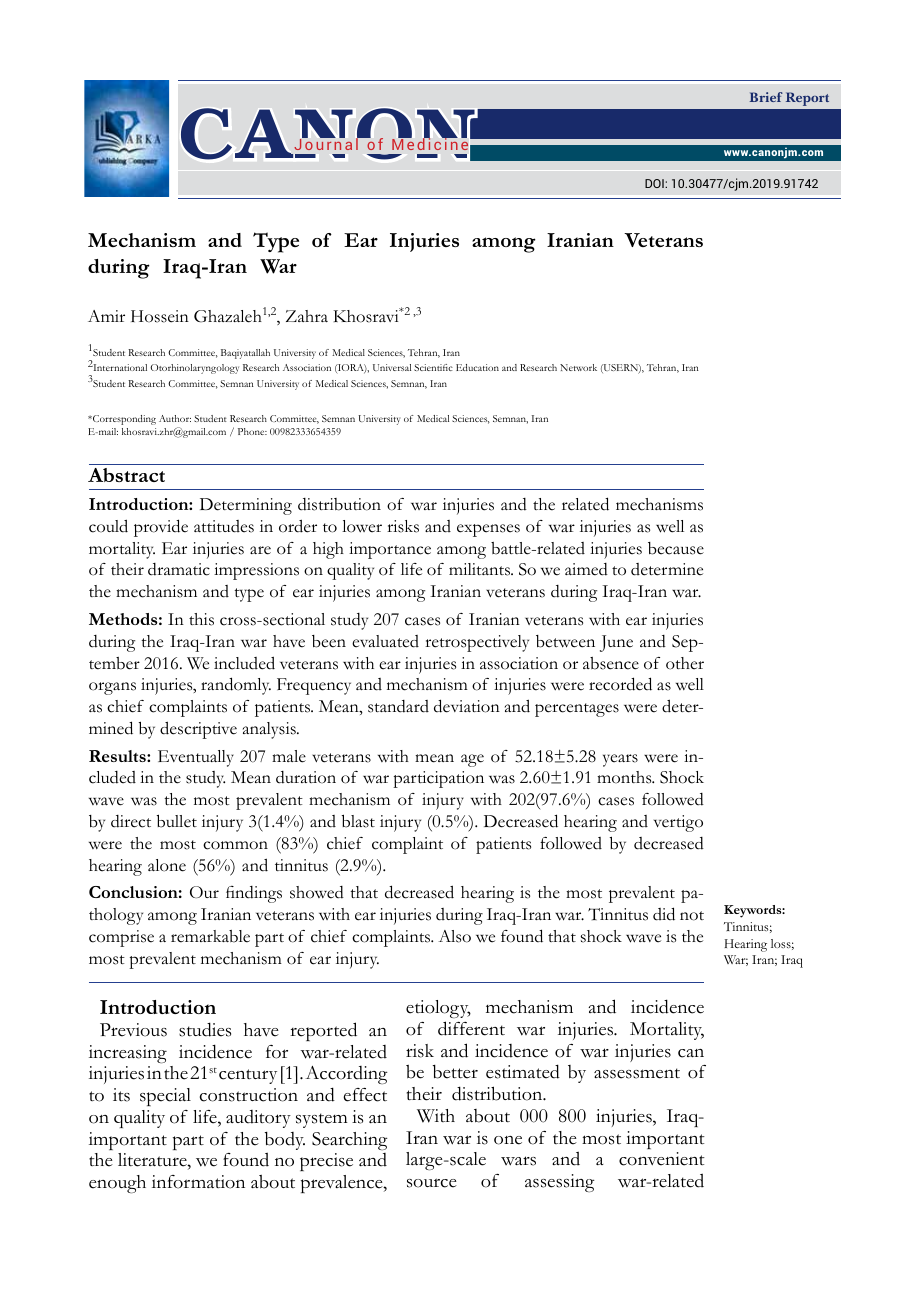 The image size is (924, 1308). I want to click on blast, so click(358, 821).
